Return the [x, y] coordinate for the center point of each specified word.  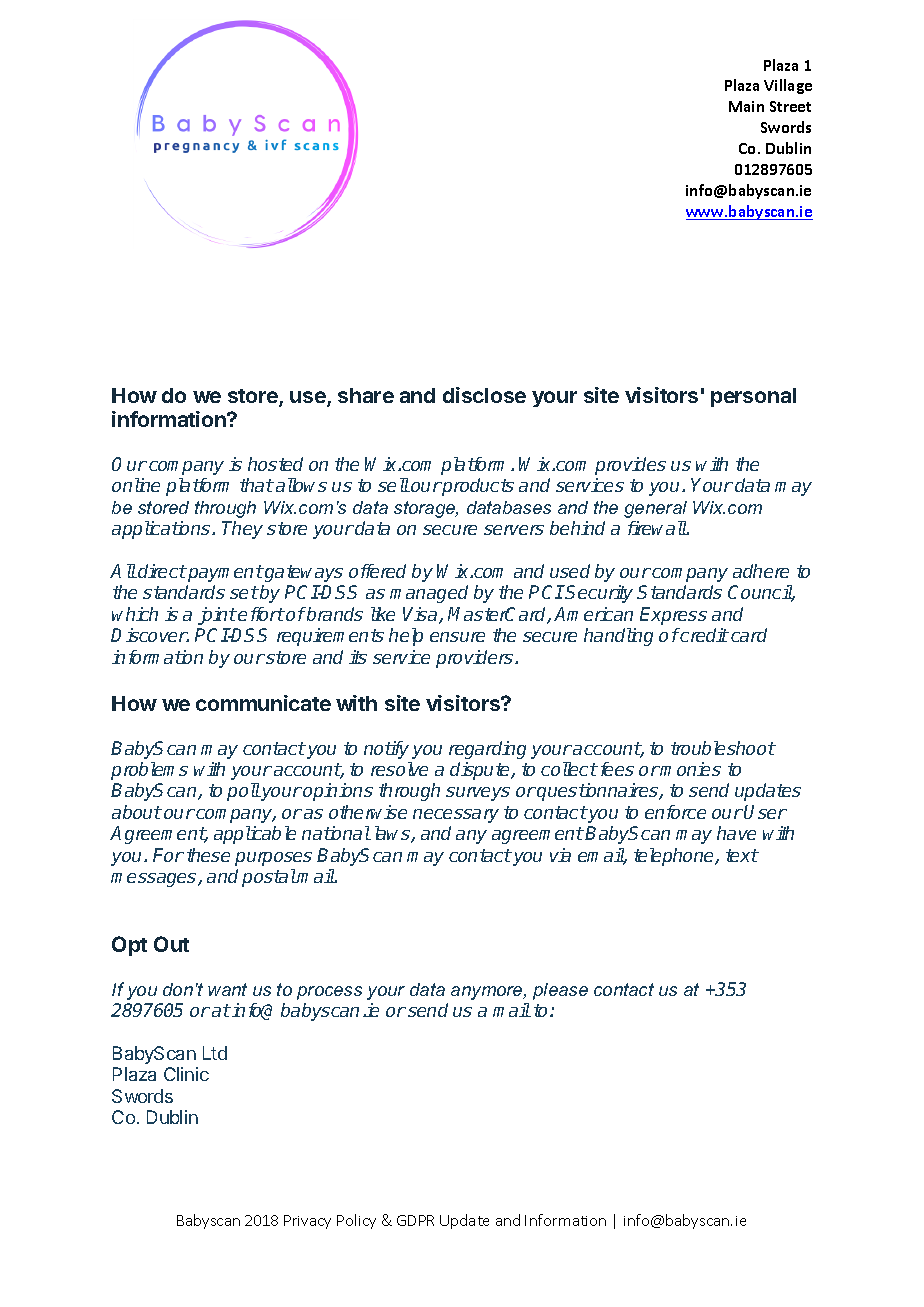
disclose [484, 395]
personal [753, 397]
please [560, 991]
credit [704, 635]
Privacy [307, 1222]
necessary [456, 816]
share [366, 395]
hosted [275, 464]
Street [790, 106]
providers [476, 659]
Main [746, 106]
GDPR [415, 1220]
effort [261, 614]
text [742, 855]
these [208, 855]
